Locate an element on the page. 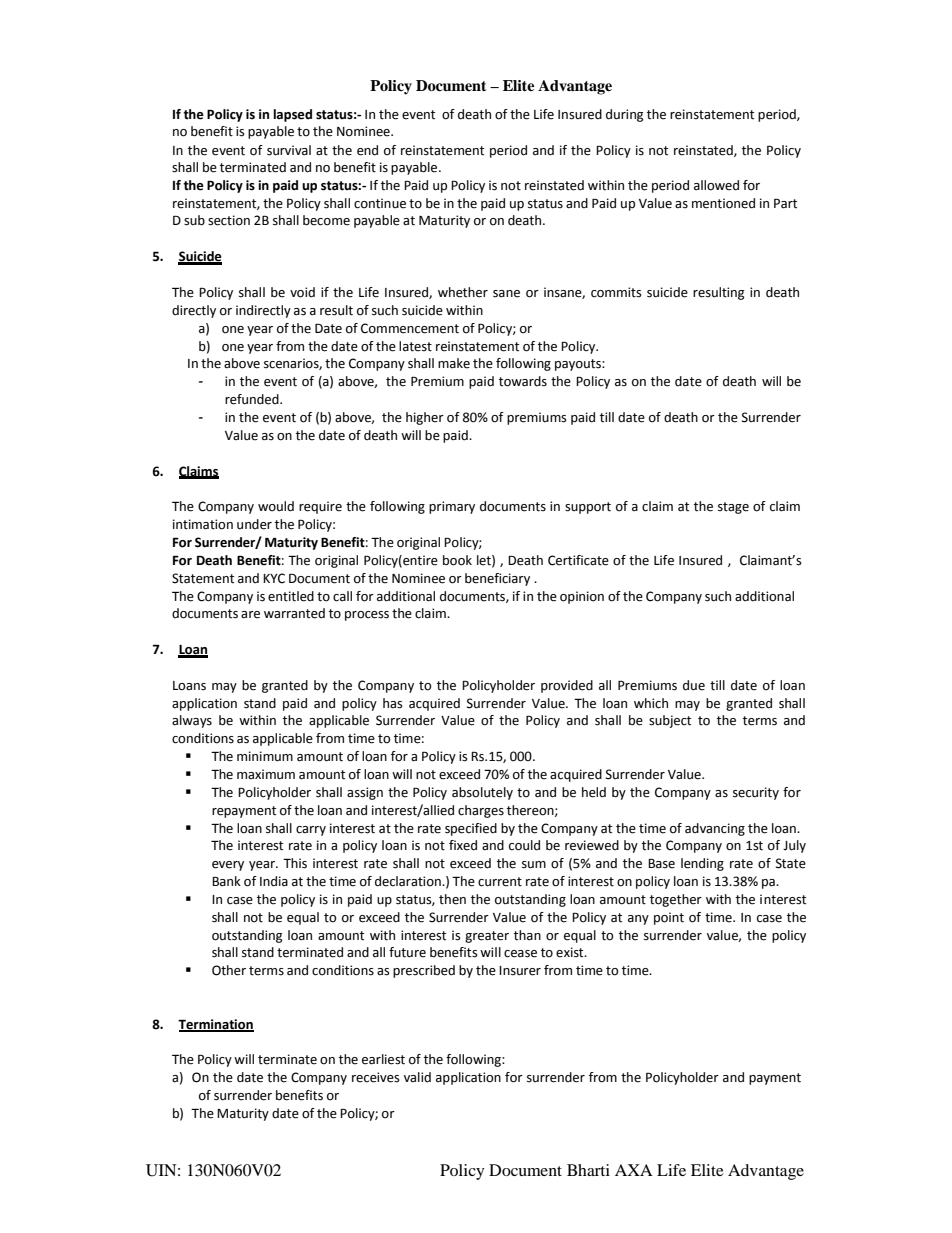  maximum is located at coordinates (266, 774).
